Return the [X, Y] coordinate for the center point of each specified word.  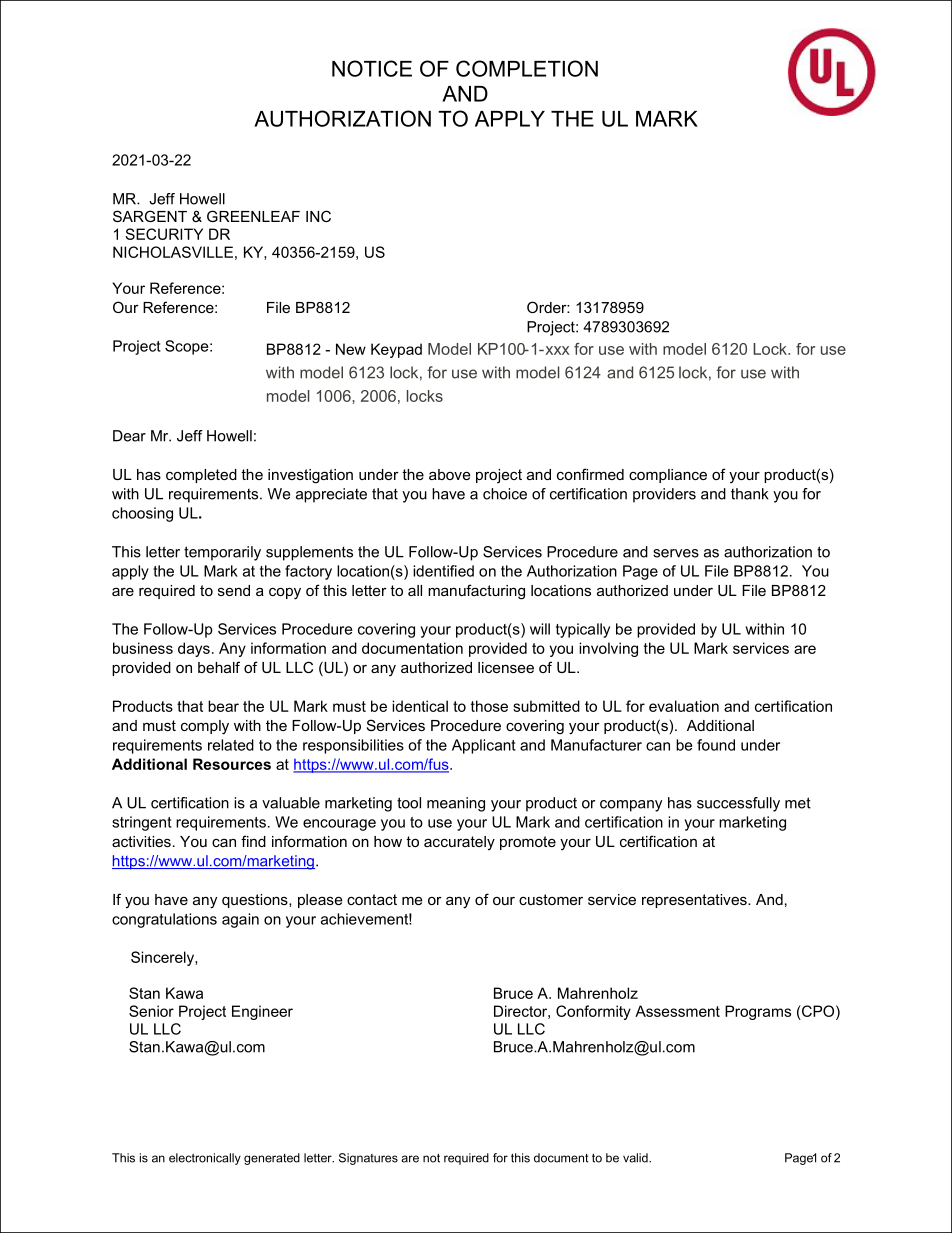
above [450, 474]
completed [201, 476]
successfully [738, 804]
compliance [668, 476]
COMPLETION [527, 68]
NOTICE [372, 68]
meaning [456, 804]
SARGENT [150, 216]
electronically [205, 1159]
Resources [232, 764]
